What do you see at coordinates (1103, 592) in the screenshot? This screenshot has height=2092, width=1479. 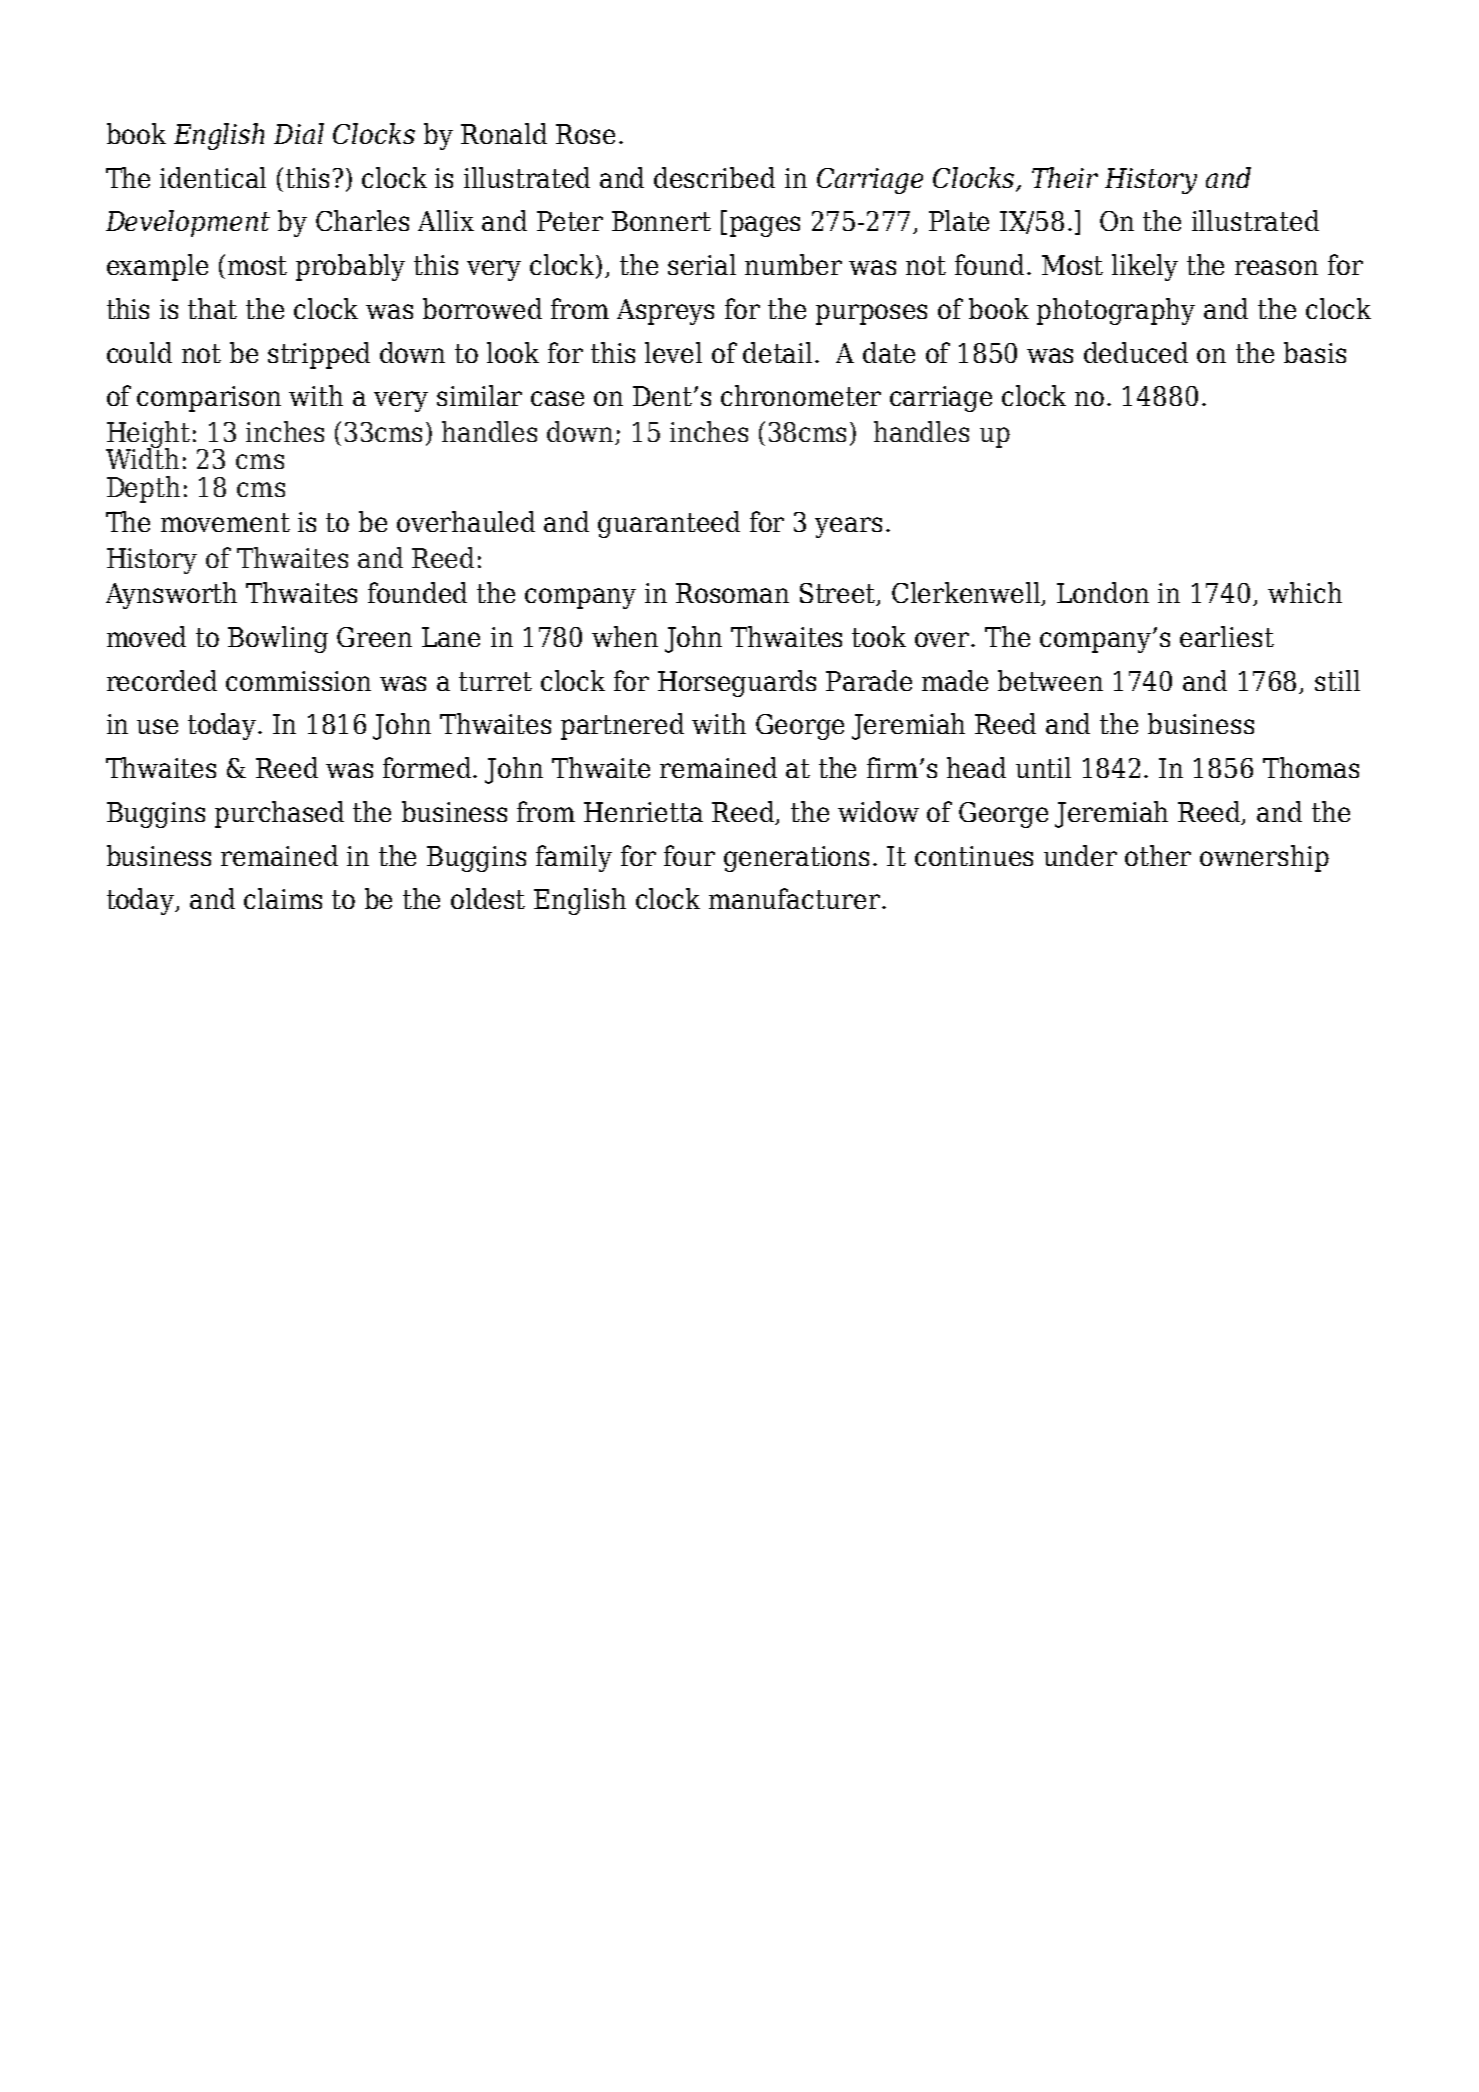 I see `London` at bounding box center [1103, 592].
